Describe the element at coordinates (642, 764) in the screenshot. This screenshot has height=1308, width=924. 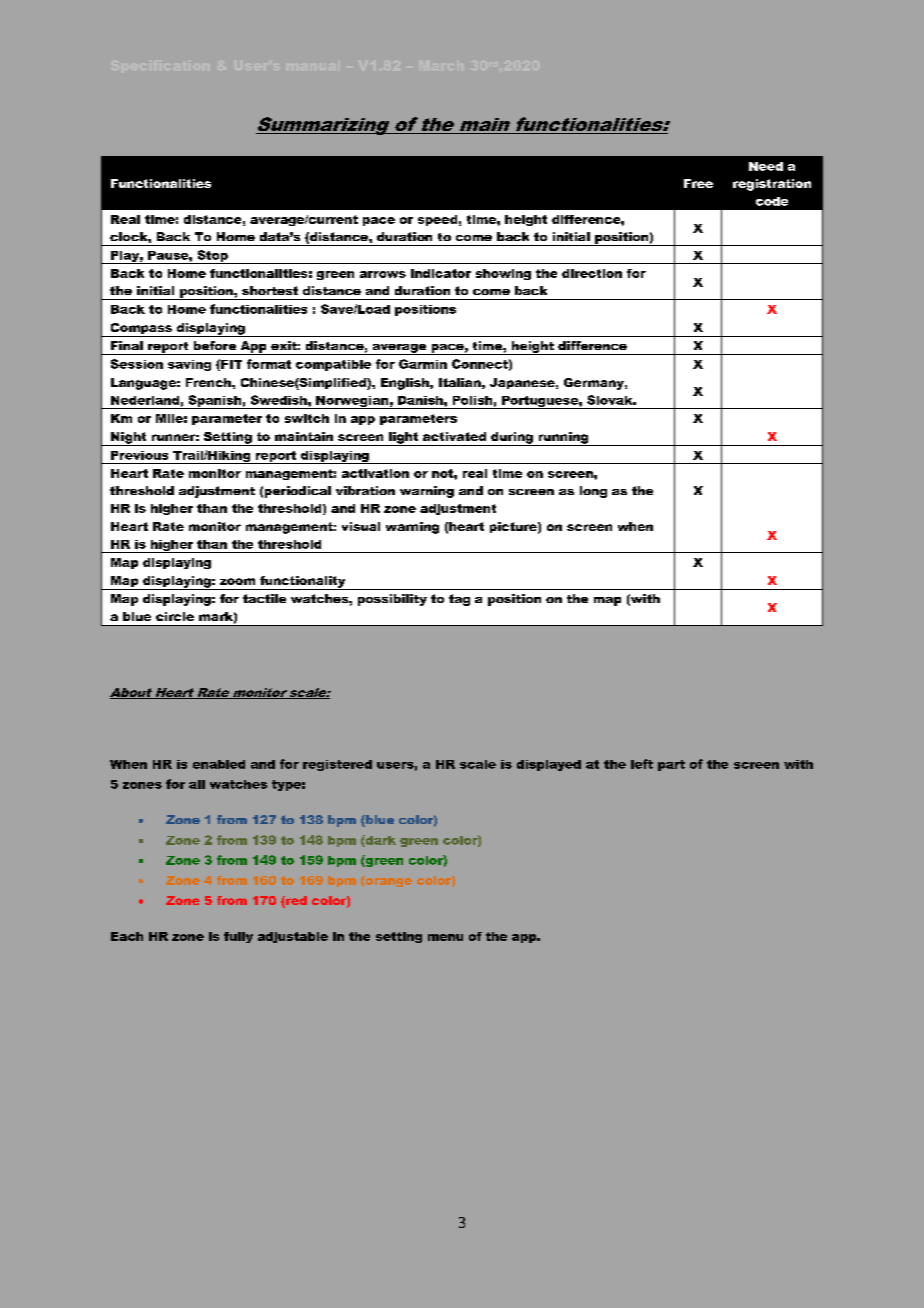
I see `left` at that location.
